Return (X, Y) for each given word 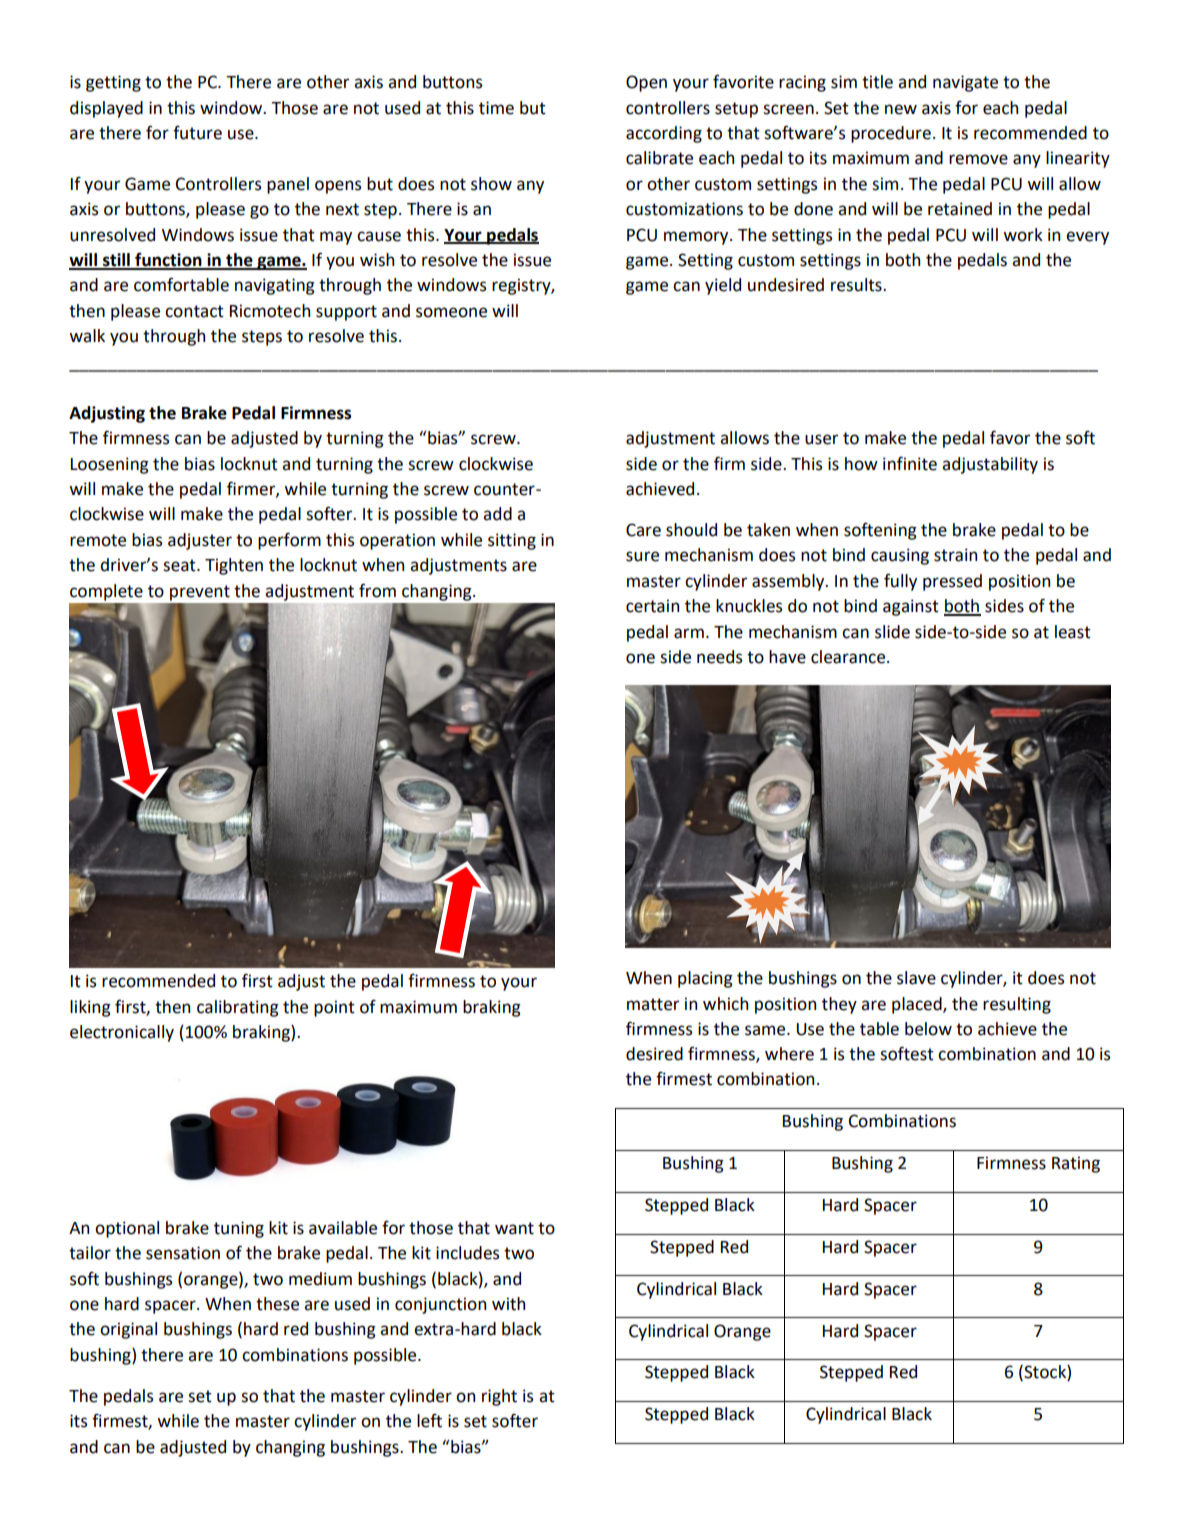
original (128, 1330)
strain (955, 555)
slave (916, 978)
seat (180, 565)
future (197, 132)
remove (978, 159)
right (499, 1397)
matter (653, 1004)
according (664, 134)
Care (643, 530)
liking (90, 1008)
